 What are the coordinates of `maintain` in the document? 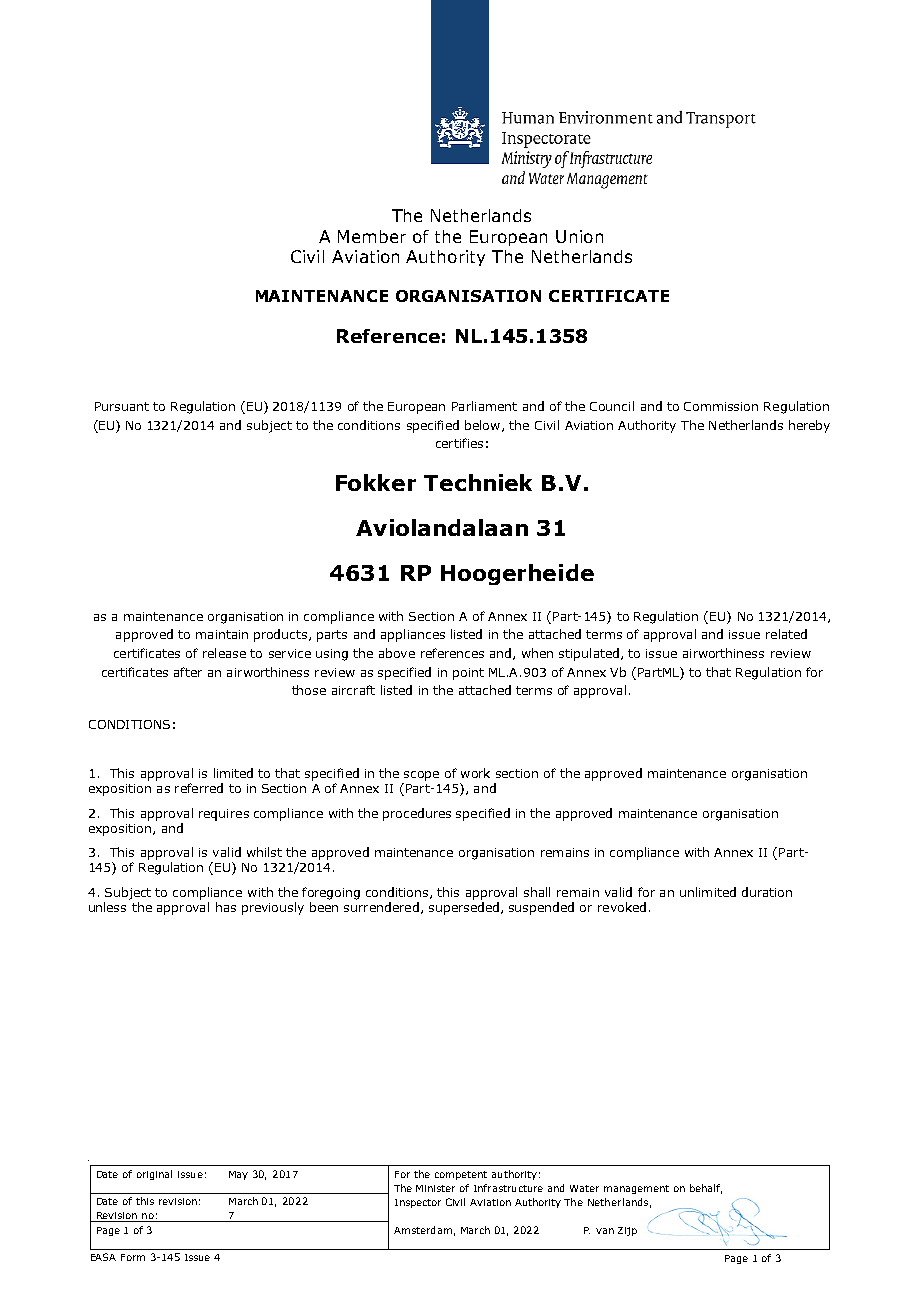 It's located at (222, 634).
